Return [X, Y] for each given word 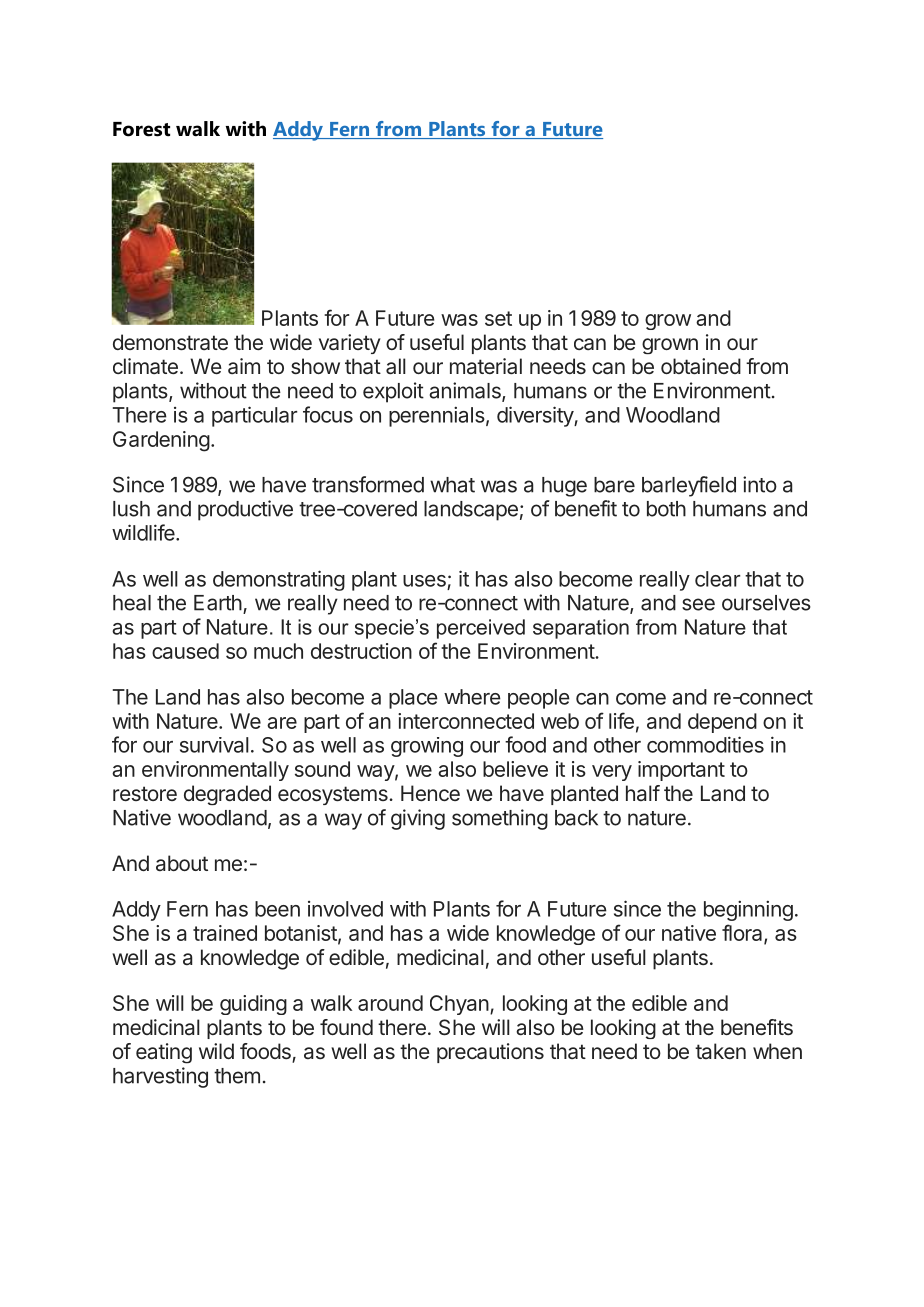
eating [164, 1053]
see [698, 604]
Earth [218, 603]
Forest [141, 129]
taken [720, 1051]
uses [424, 581]
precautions [490, 1053]
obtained [701, 366]
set [498, 318]
